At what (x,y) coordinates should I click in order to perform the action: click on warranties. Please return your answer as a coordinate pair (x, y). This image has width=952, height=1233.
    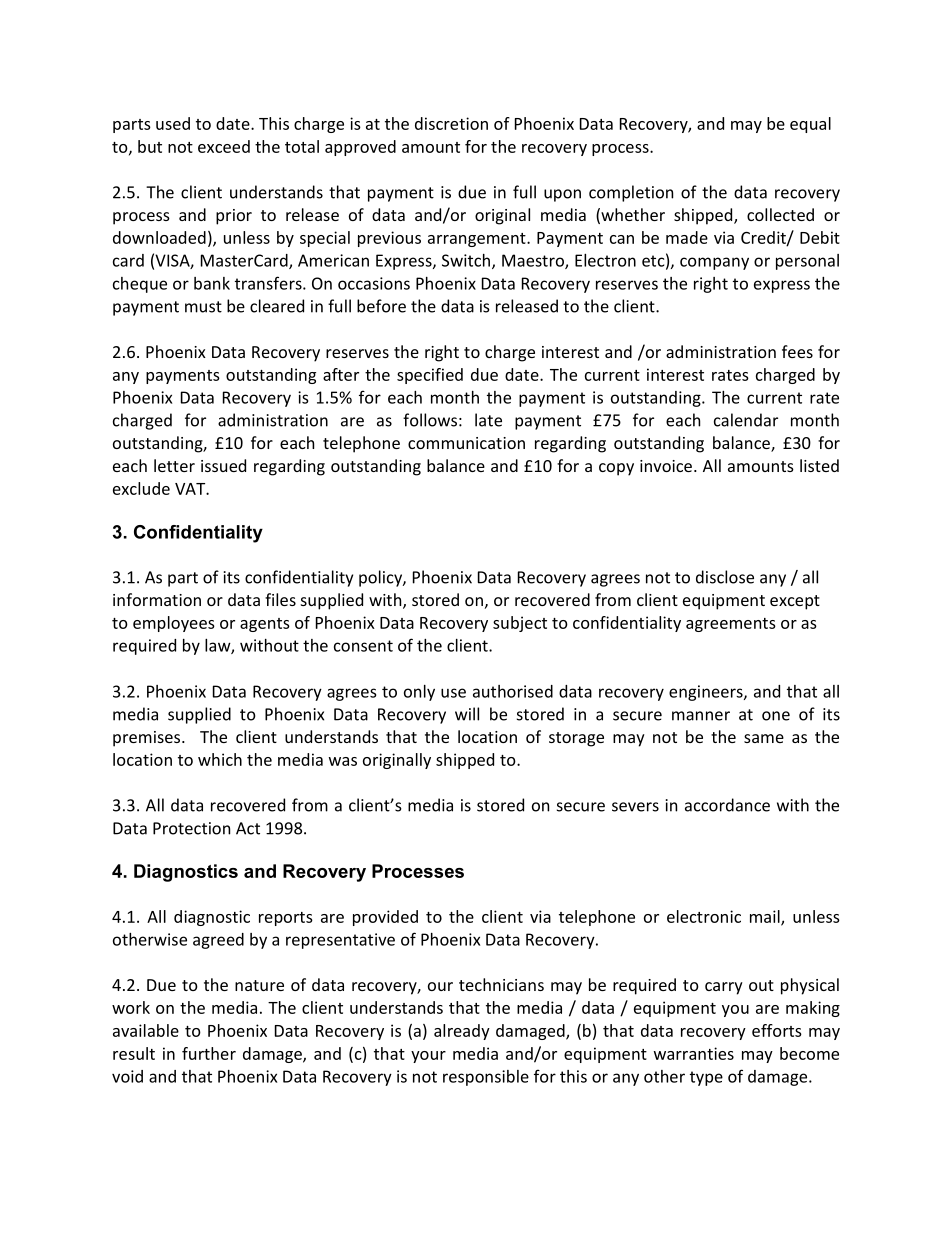
    Looking at the image, I should click on (694, 1053).
